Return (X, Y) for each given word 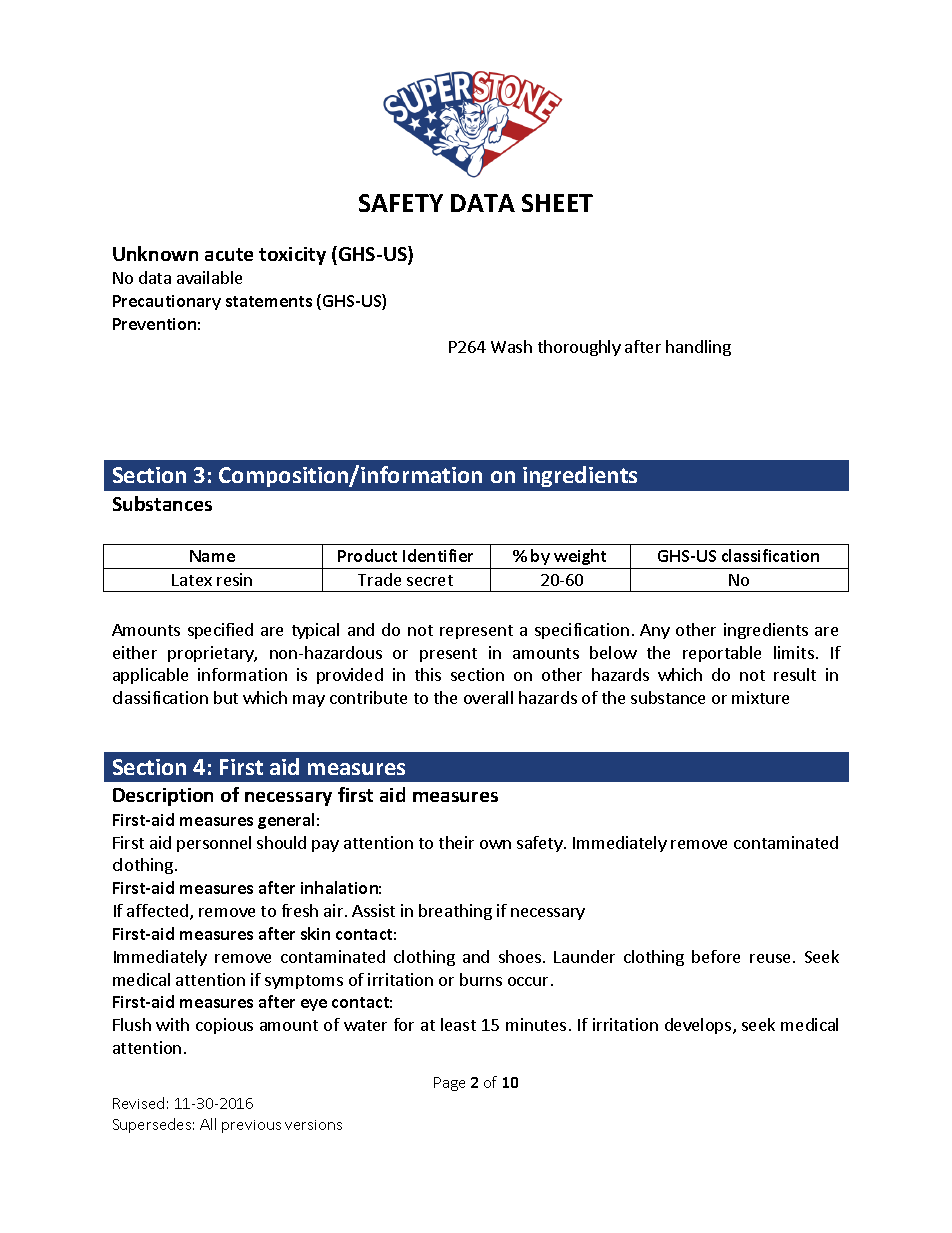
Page (449, 1084)
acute (229, 254)
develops (699, 1026)
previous (251, 1126)
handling (698, 348)
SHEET (557, 203)
